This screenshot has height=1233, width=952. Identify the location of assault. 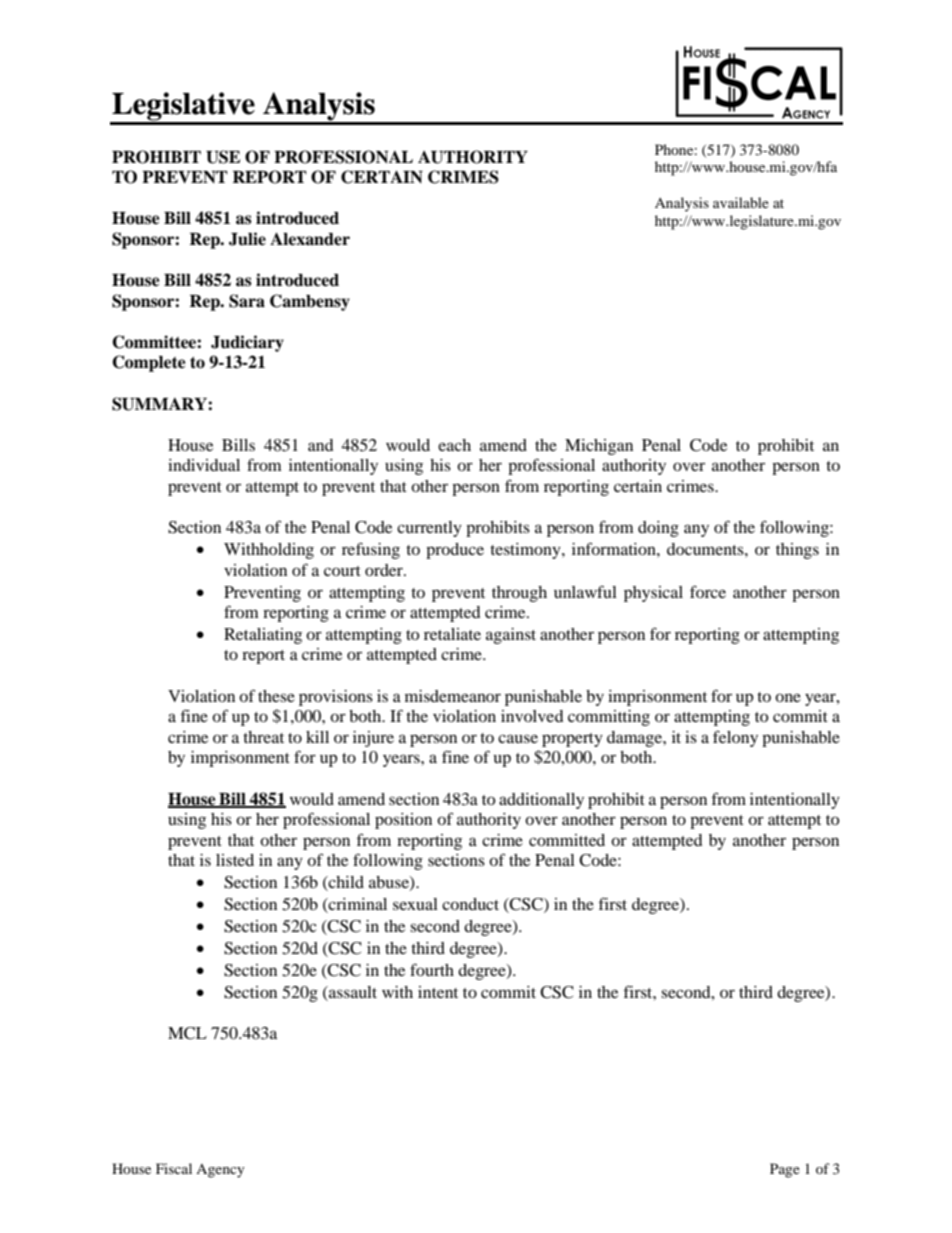
(352, 992).
